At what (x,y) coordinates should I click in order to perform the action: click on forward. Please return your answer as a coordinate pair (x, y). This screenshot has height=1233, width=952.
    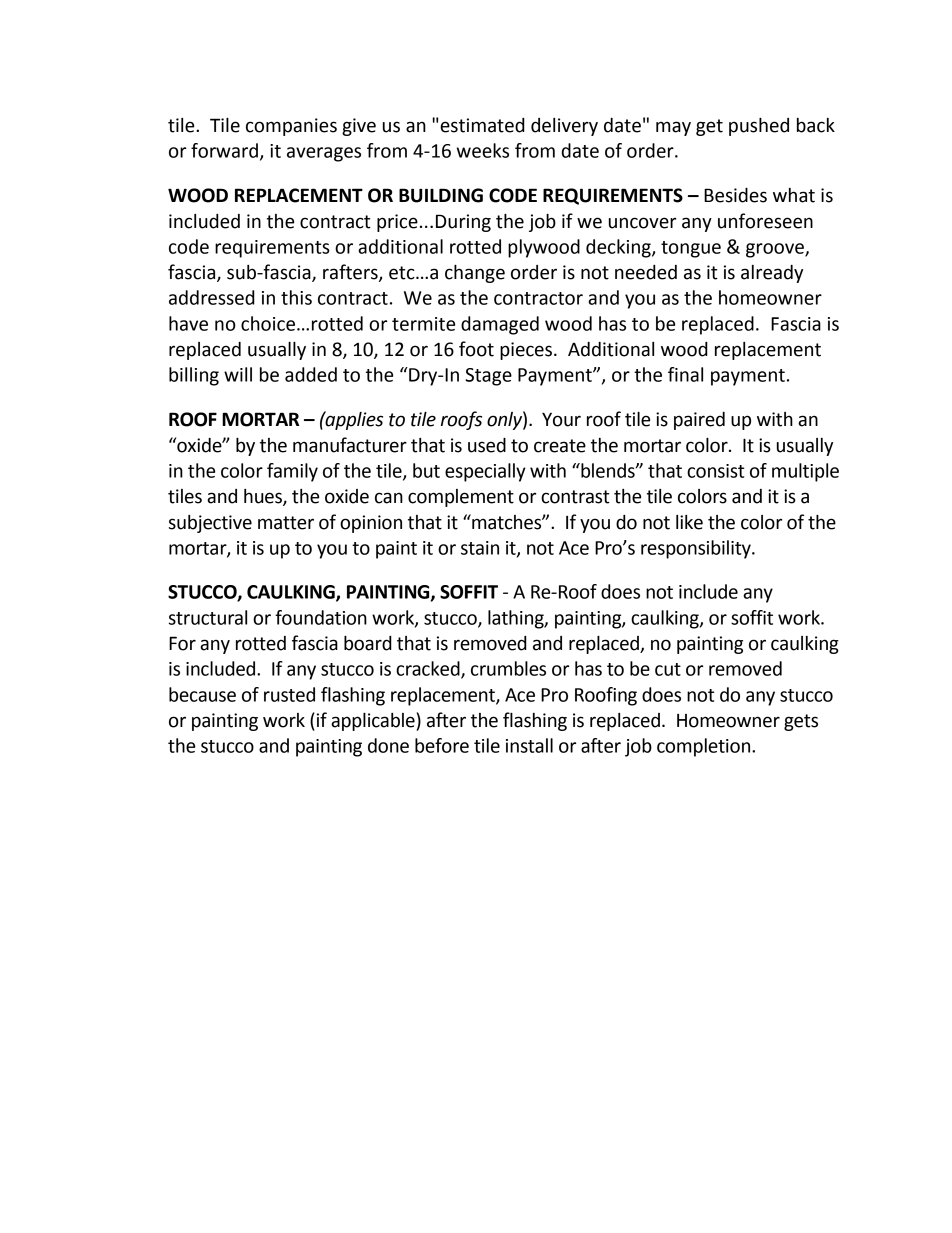
    Looking at the image, I should click on (224, 150).
